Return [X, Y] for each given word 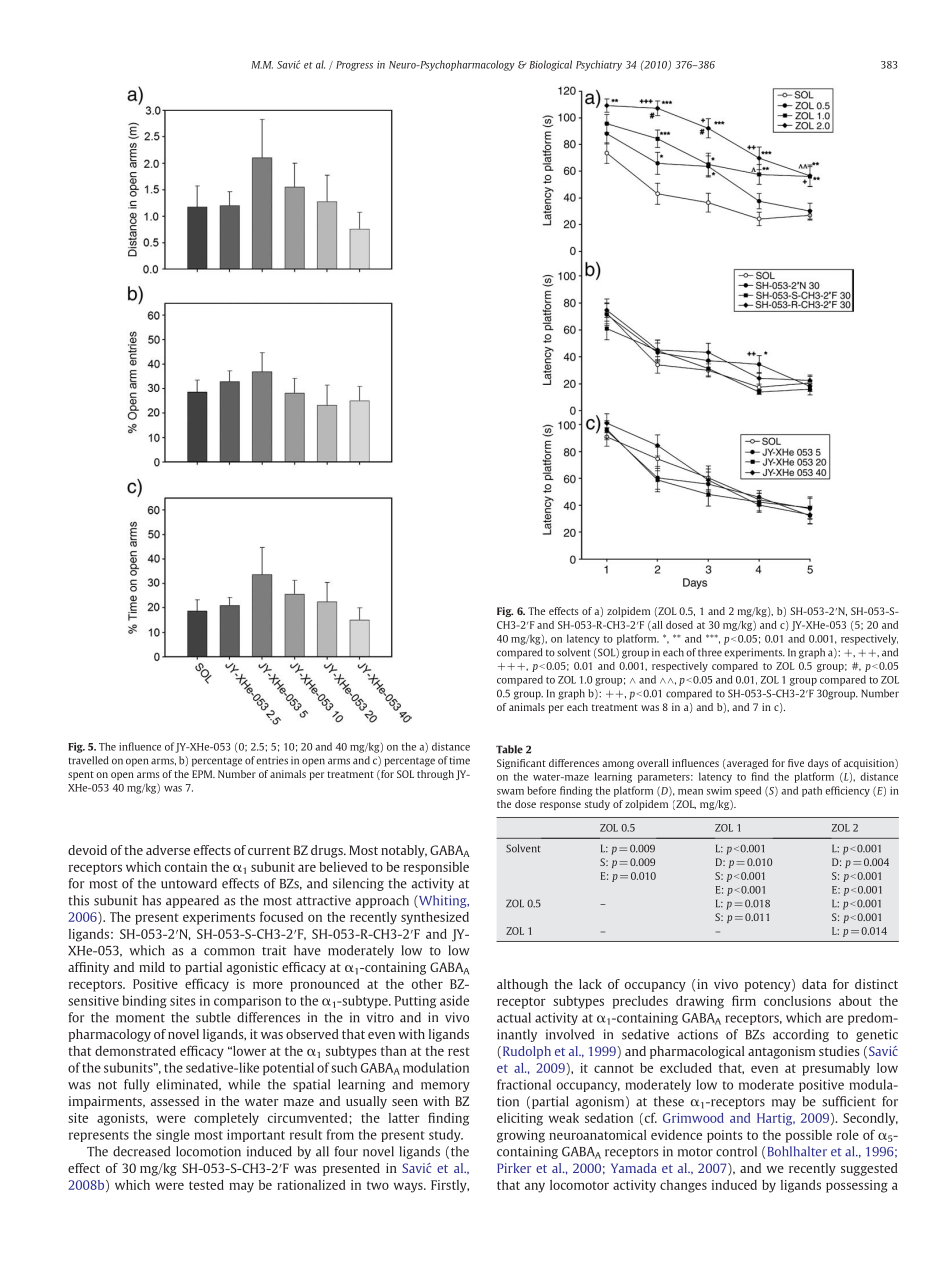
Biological [550, 65]
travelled [89, 760]
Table [509, 749]
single [173, 1135]
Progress [354, 66]
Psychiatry [599, 65]
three [710, 652]
